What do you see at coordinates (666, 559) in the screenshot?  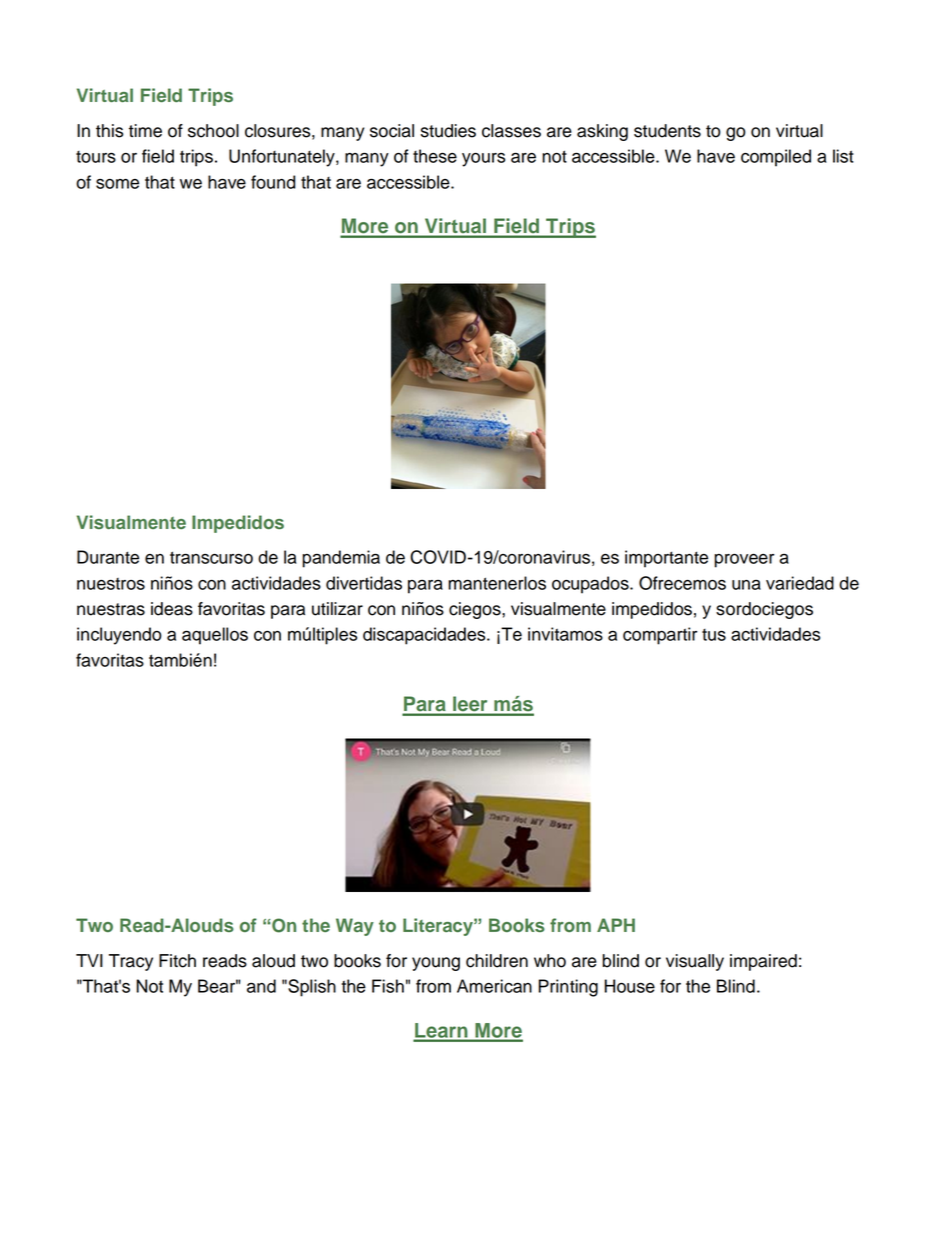 I see `importante` at bounding box center [666, 559].
